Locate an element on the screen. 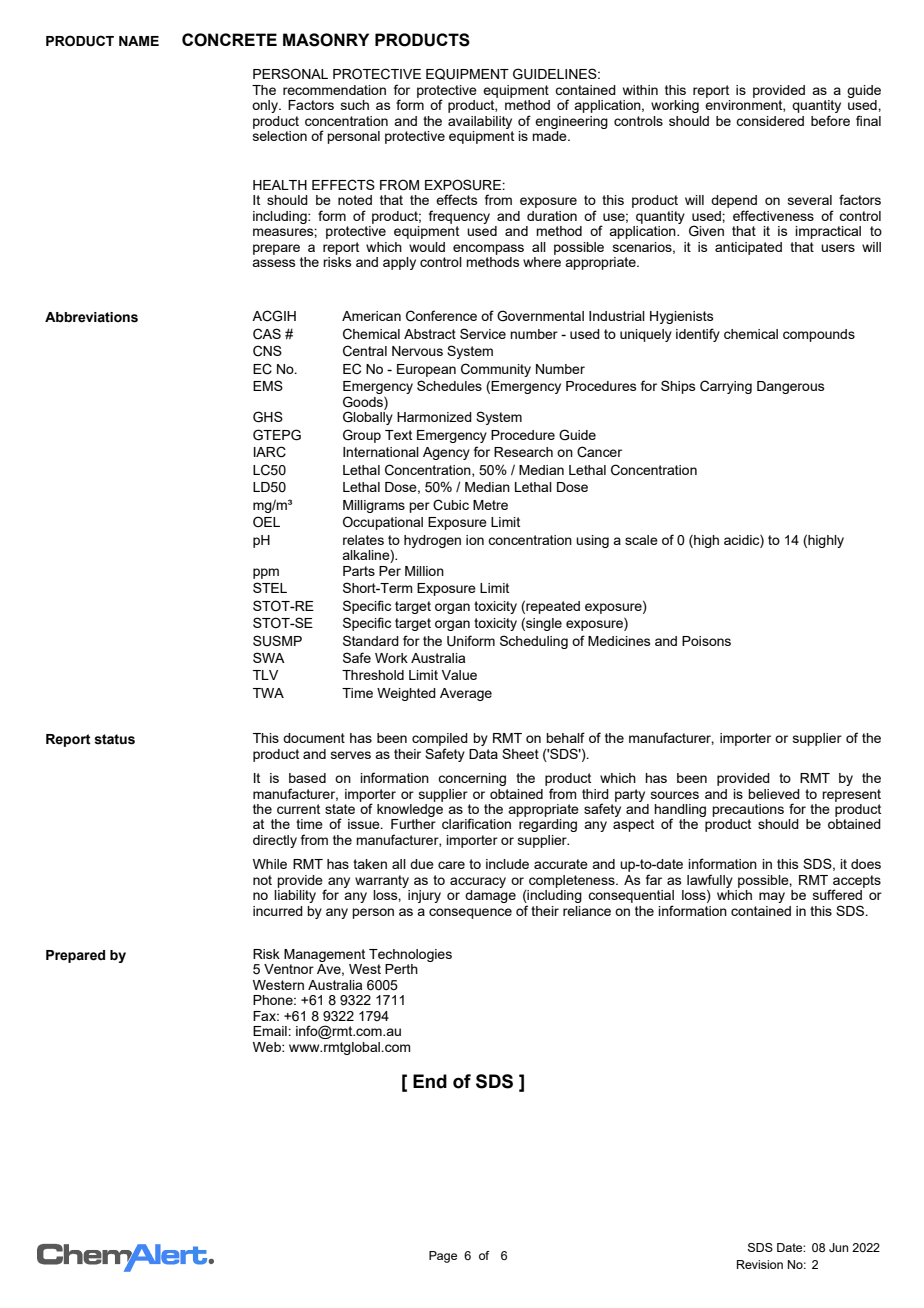  considered is located at coordinates (770, 121).
